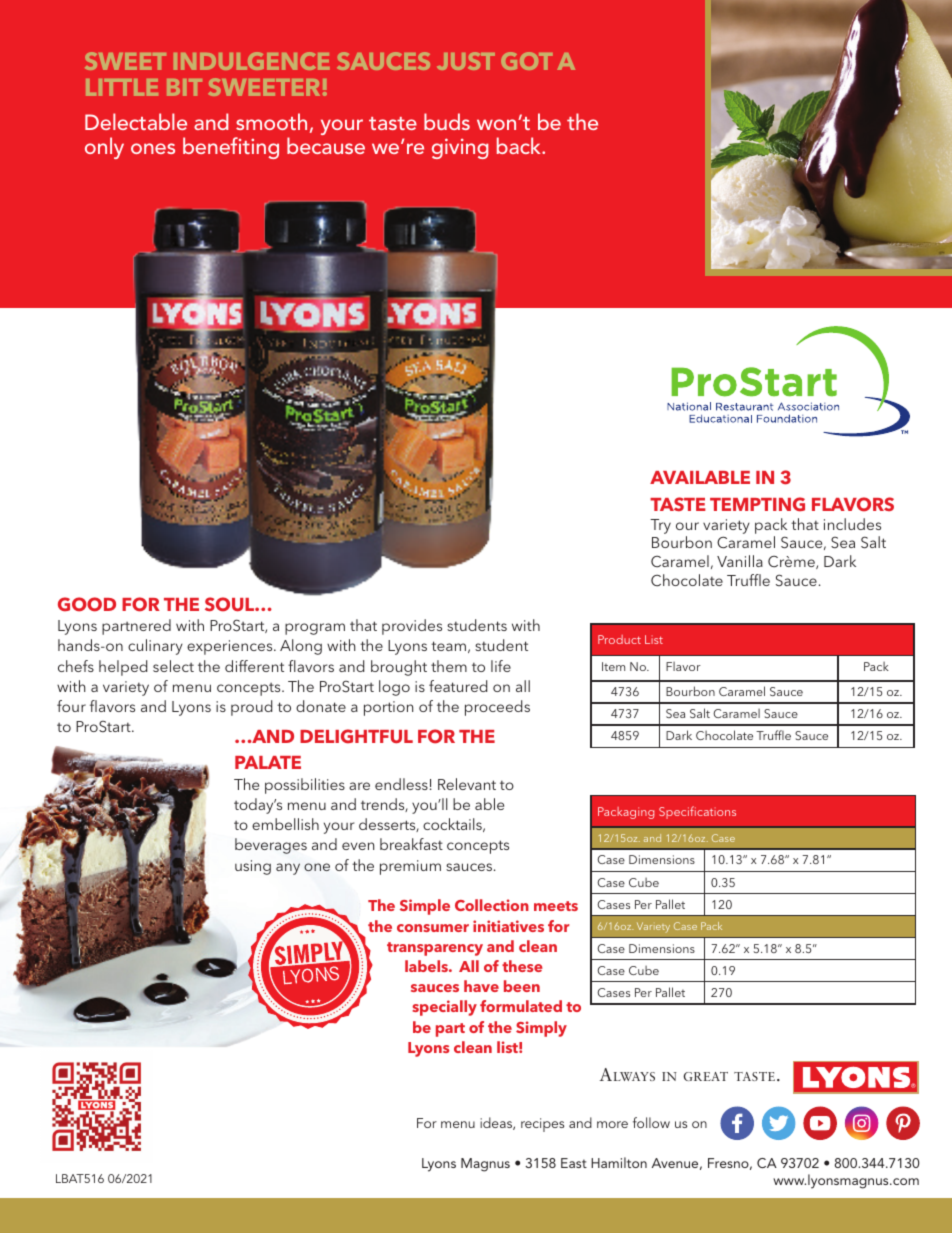  I want to click on Specifications, so click(697, 812).
